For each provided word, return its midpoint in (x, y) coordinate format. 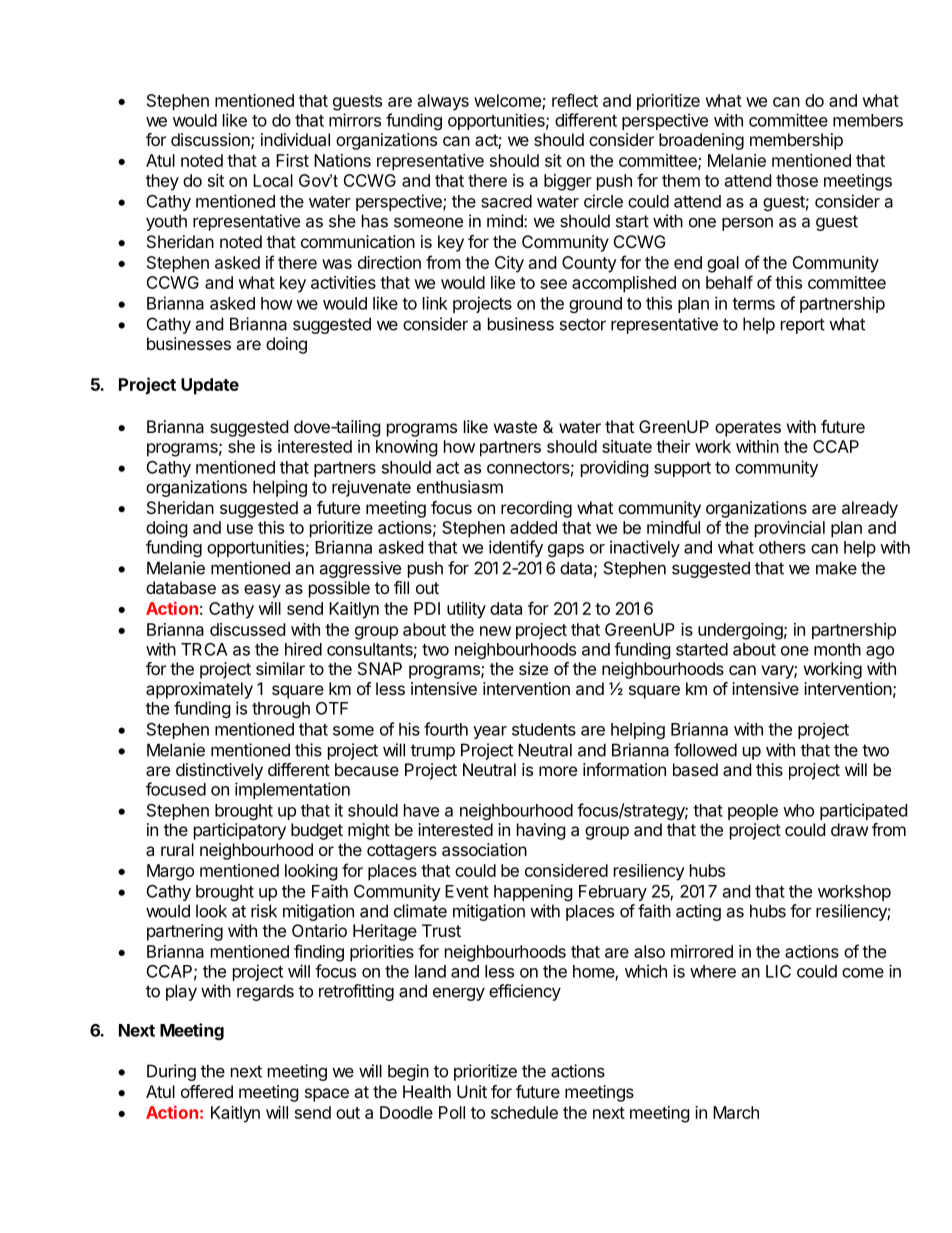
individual (295, 139)
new (495, 631)
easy (262, 591)
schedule (524, 1112)
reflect (575, 100)
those (797, 180)
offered (207, 1091)
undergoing (740, 631)
